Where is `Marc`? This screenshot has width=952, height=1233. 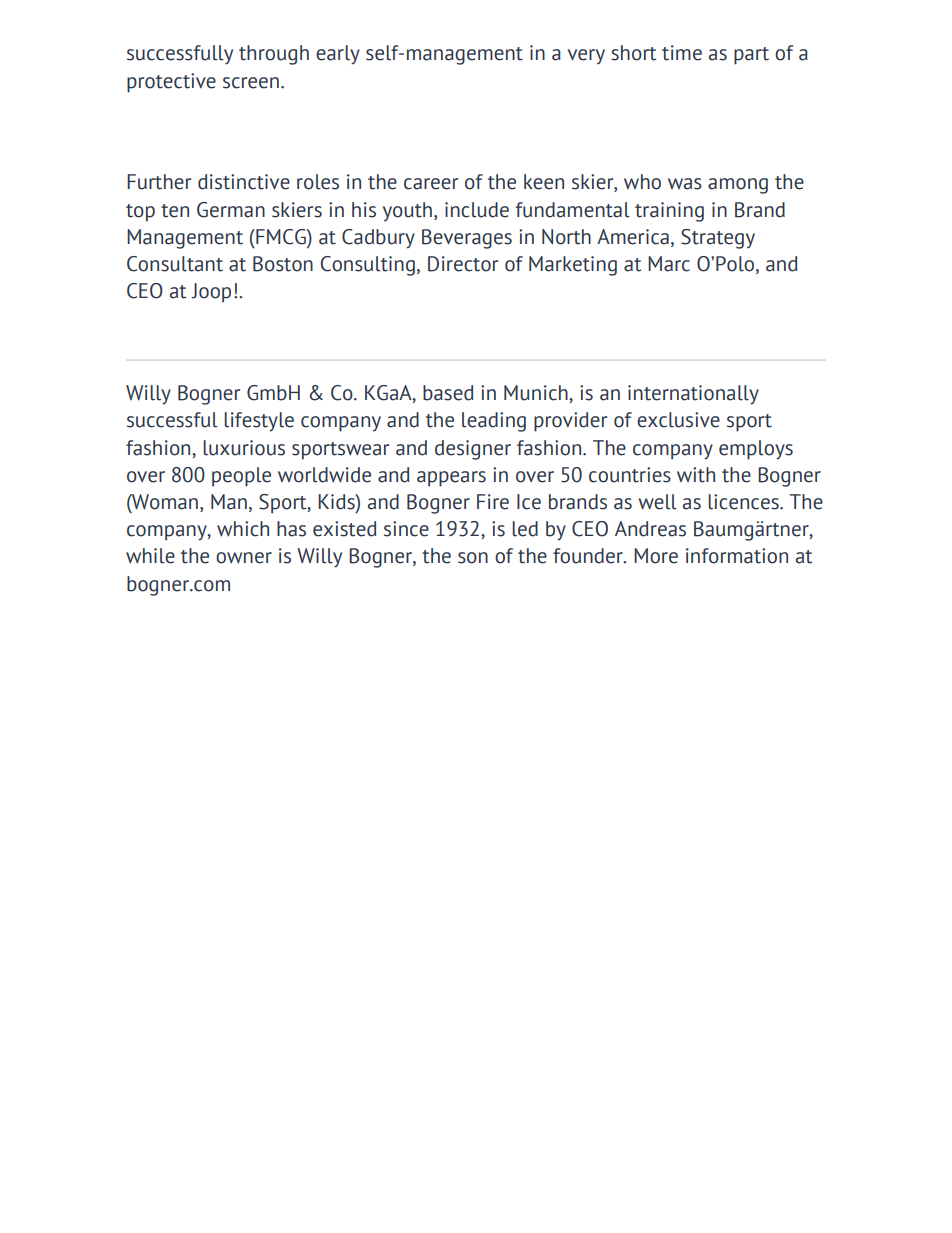
Marc is located at coordinates (669, 264).
